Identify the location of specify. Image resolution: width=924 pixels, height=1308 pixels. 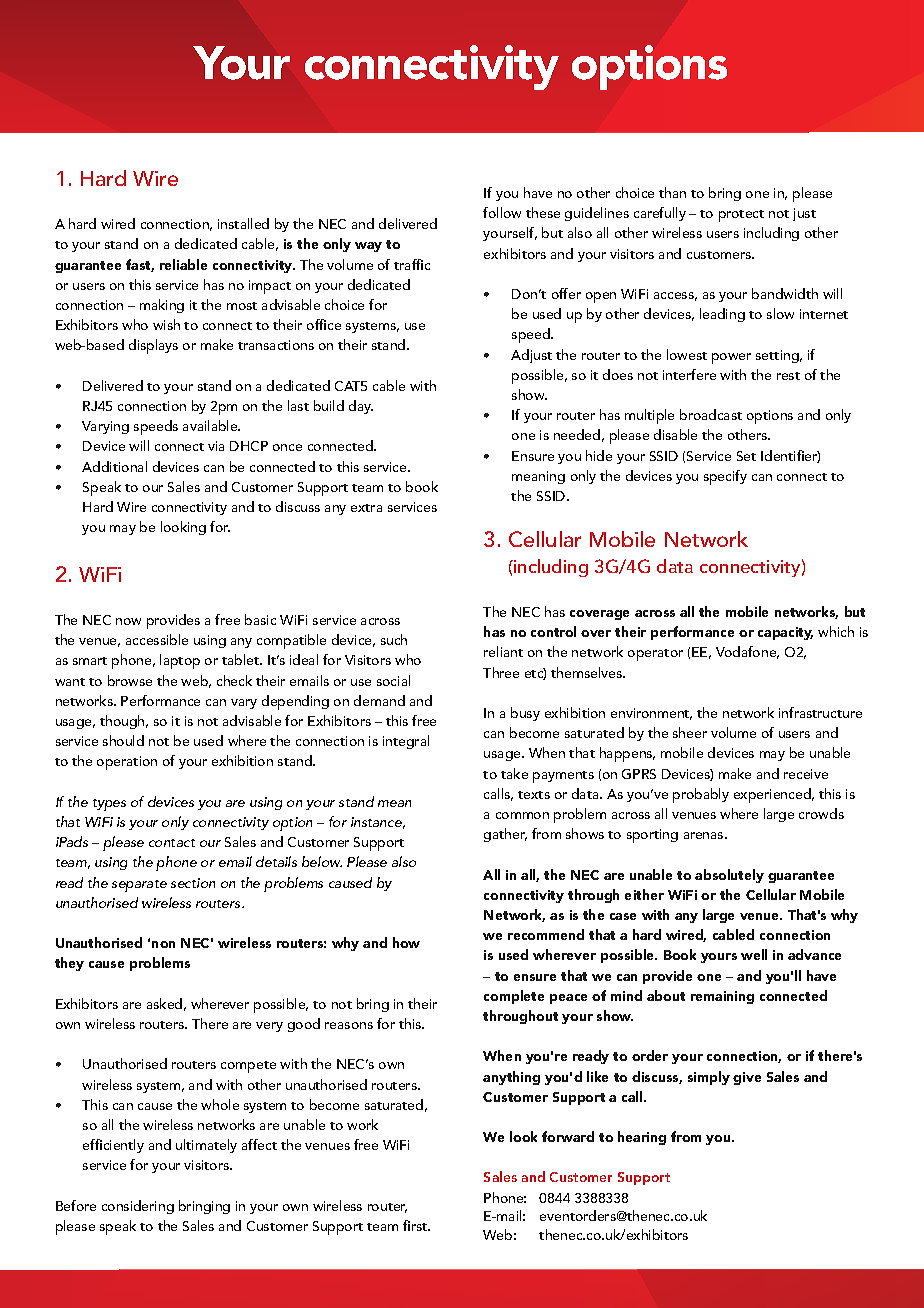
(725, 477).
